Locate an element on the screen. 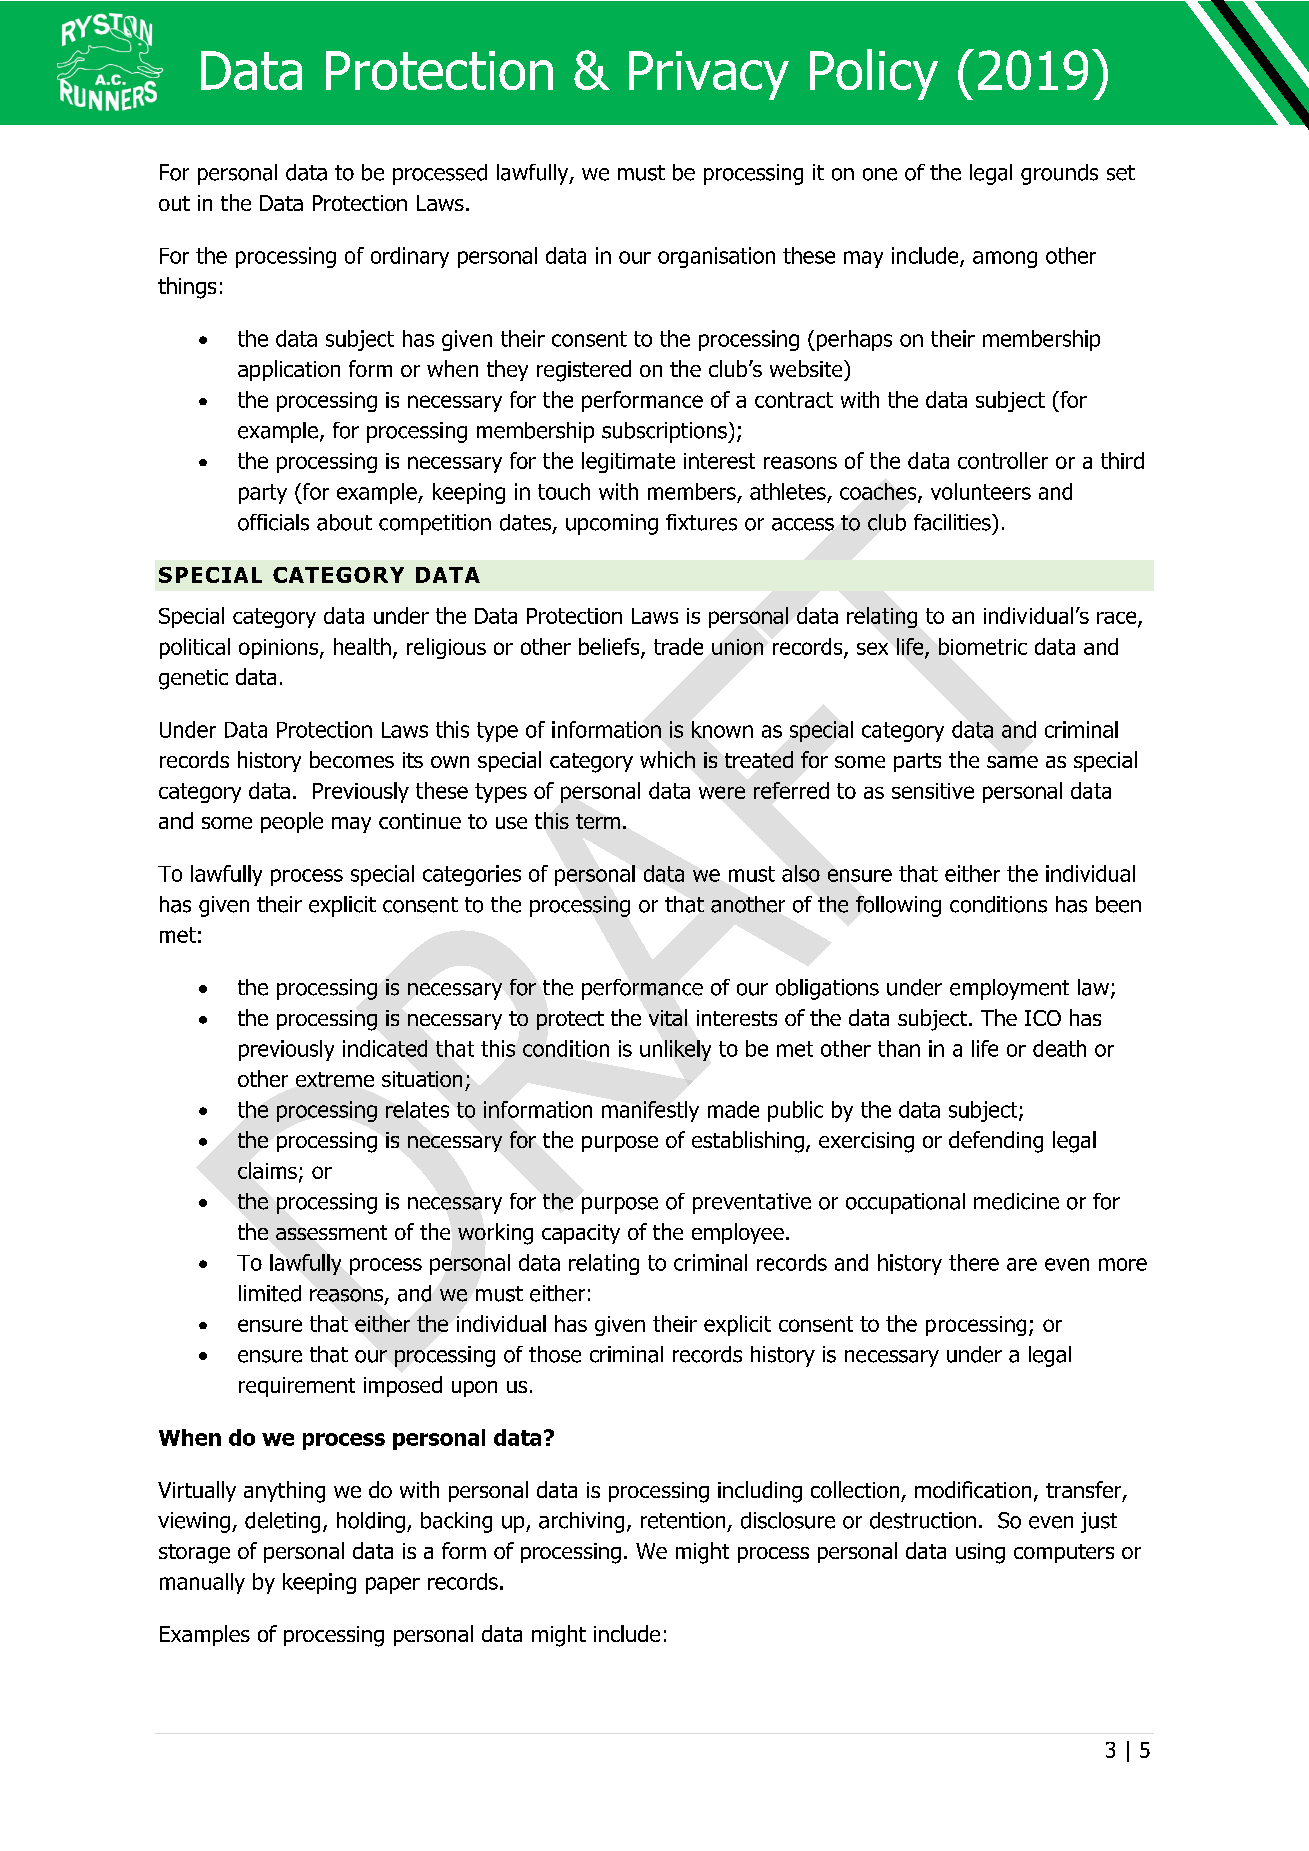 This screenshot has width=1309, height=1851. unlikely is located at coordinates (675, 1050).
